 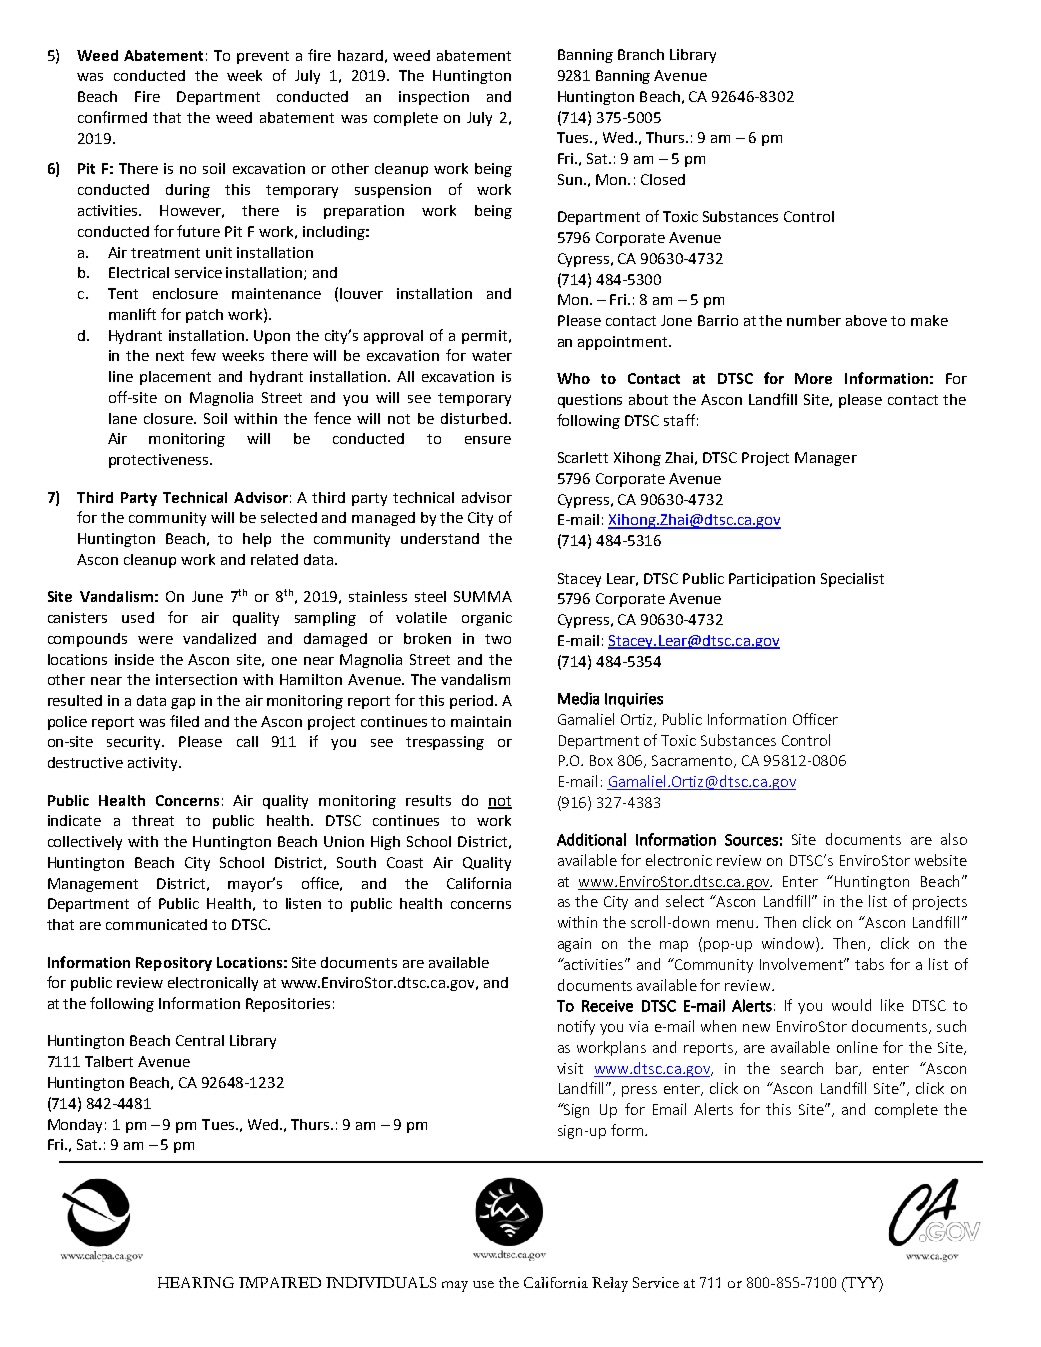 What do you see at coordinates (196, 1282) in the page?
I see `HEARING` at bounding box center [196, 1282].
